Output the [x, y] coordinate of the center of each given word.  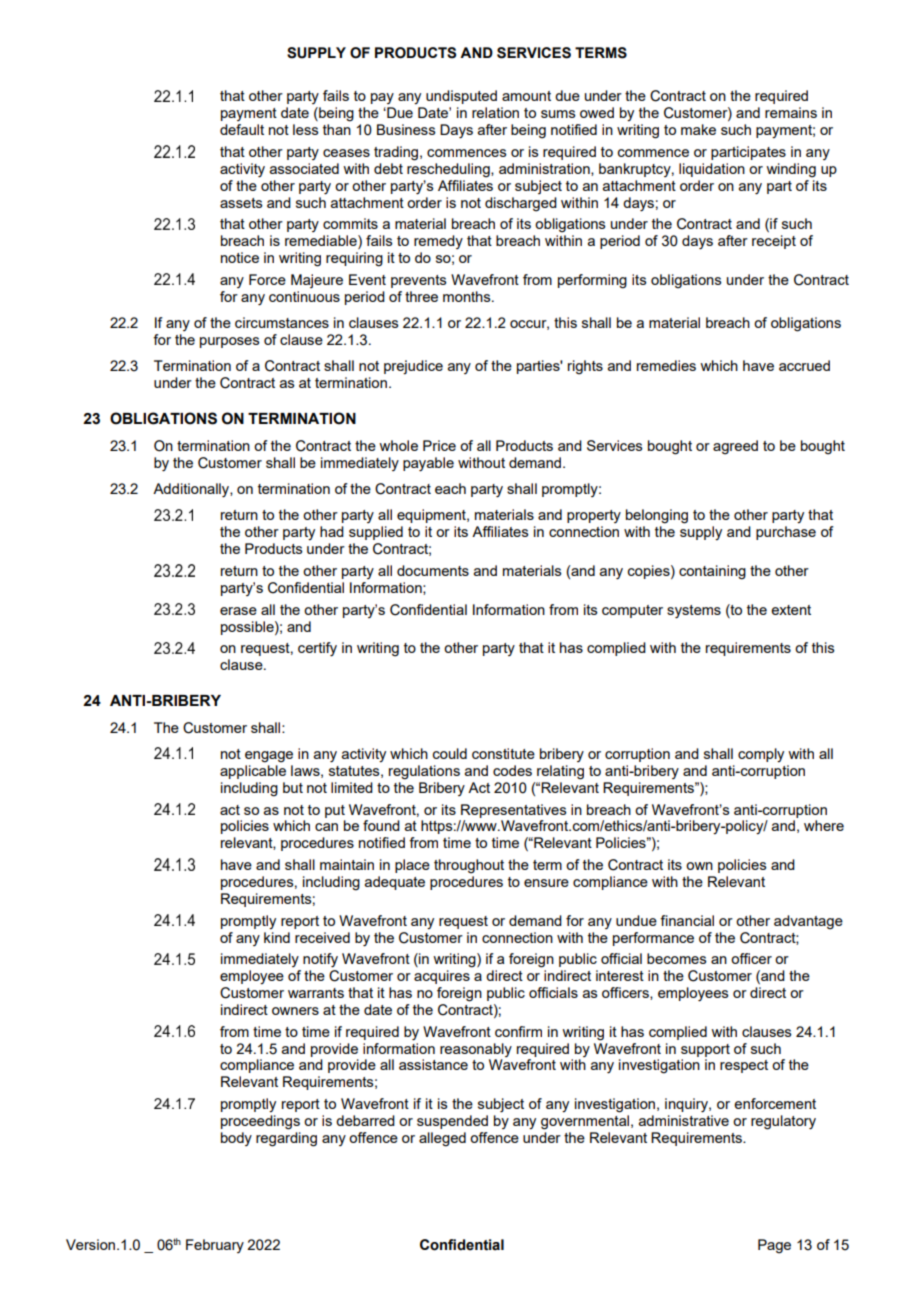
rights [585, 367]
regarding [286, 1139]
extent [791, 610]
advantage [808, 922]
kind [277, 937]
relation [495, 112]
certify [317, 649]
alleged [442, 1139]
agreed [735, 447]
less [306, 129]
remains [791, 112]
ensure [546, 883]
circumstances [282, 322]
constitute [503, 753]
